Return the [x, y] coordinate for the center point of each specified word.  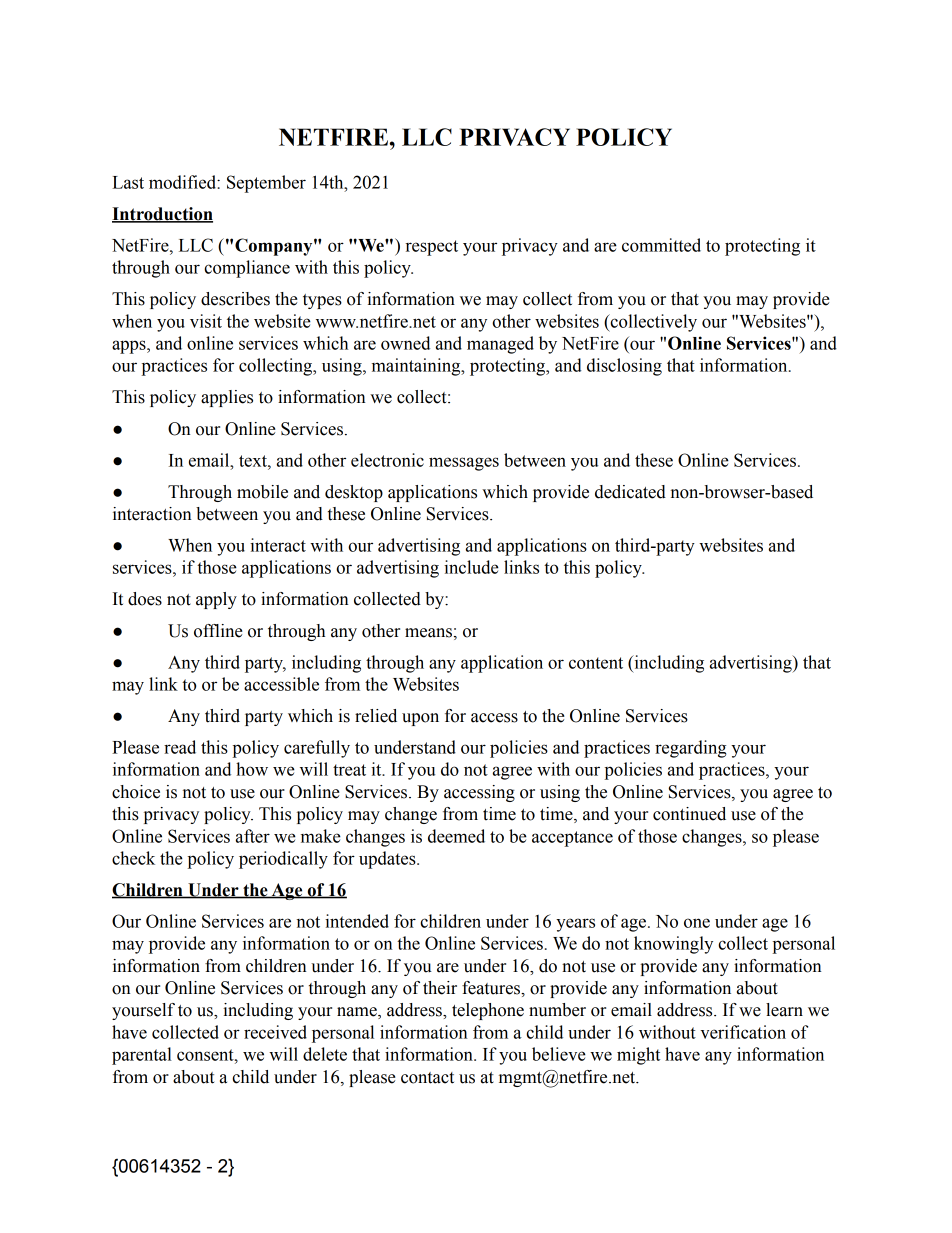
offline [218, 631]
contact [427, 1078]
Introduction [162, 215]
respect [432, 248]
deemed [456, 836]
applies [227, 398]
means [428, 633]
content [596, 663]
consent [206, 1055]
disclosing [624, 367]
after [253, 836]
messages [464, 464]
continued [689, 814]
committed [661, 245]
